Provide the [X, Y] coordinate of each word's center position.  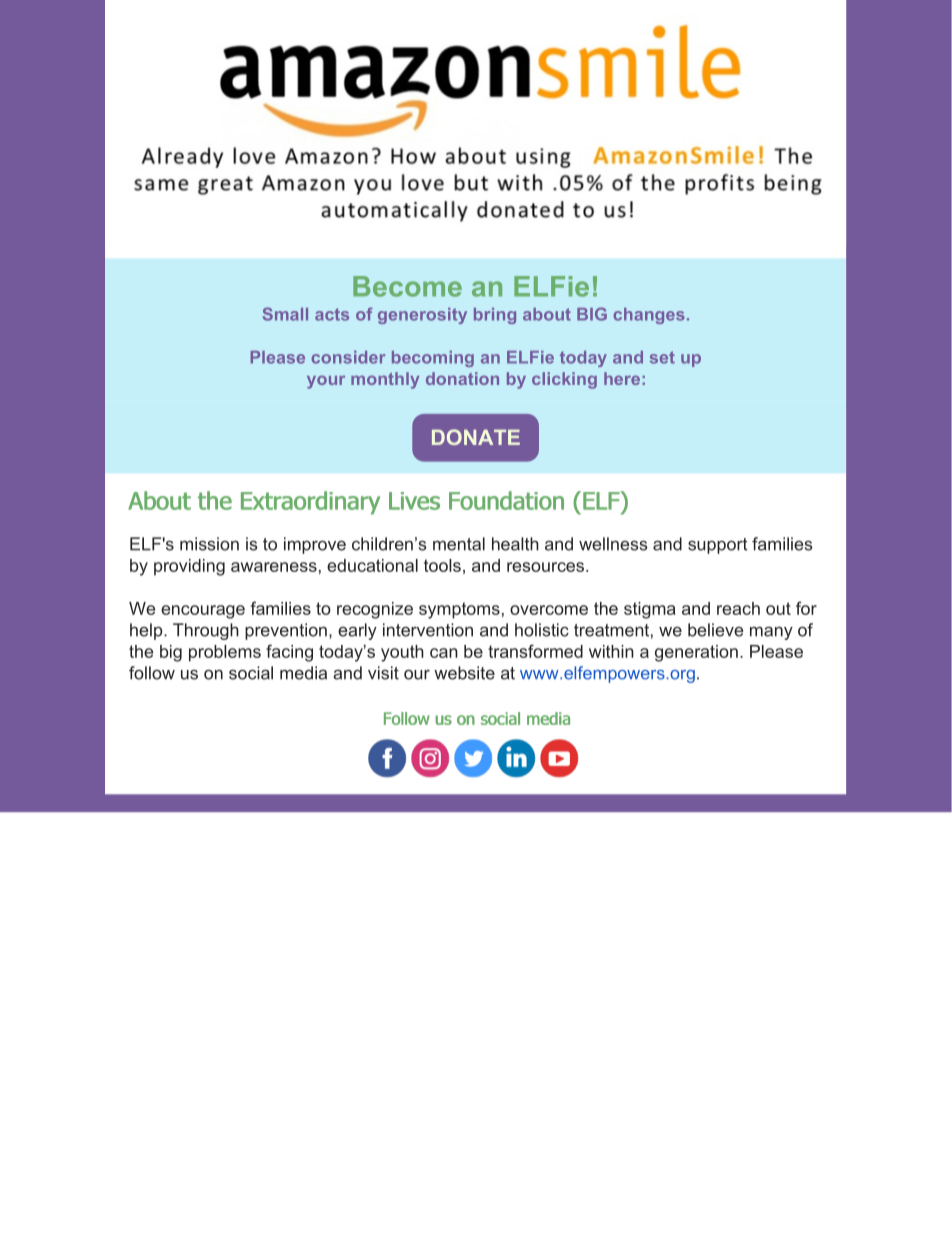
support [718, 546]
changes [649, 316]
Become [407, 286]
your [326, 382]
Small [285, 314]
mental [459, 544]
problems [225, 653]
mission [209, 544]
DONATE [476, 437]
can [444, 653]
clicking [564, 380]
